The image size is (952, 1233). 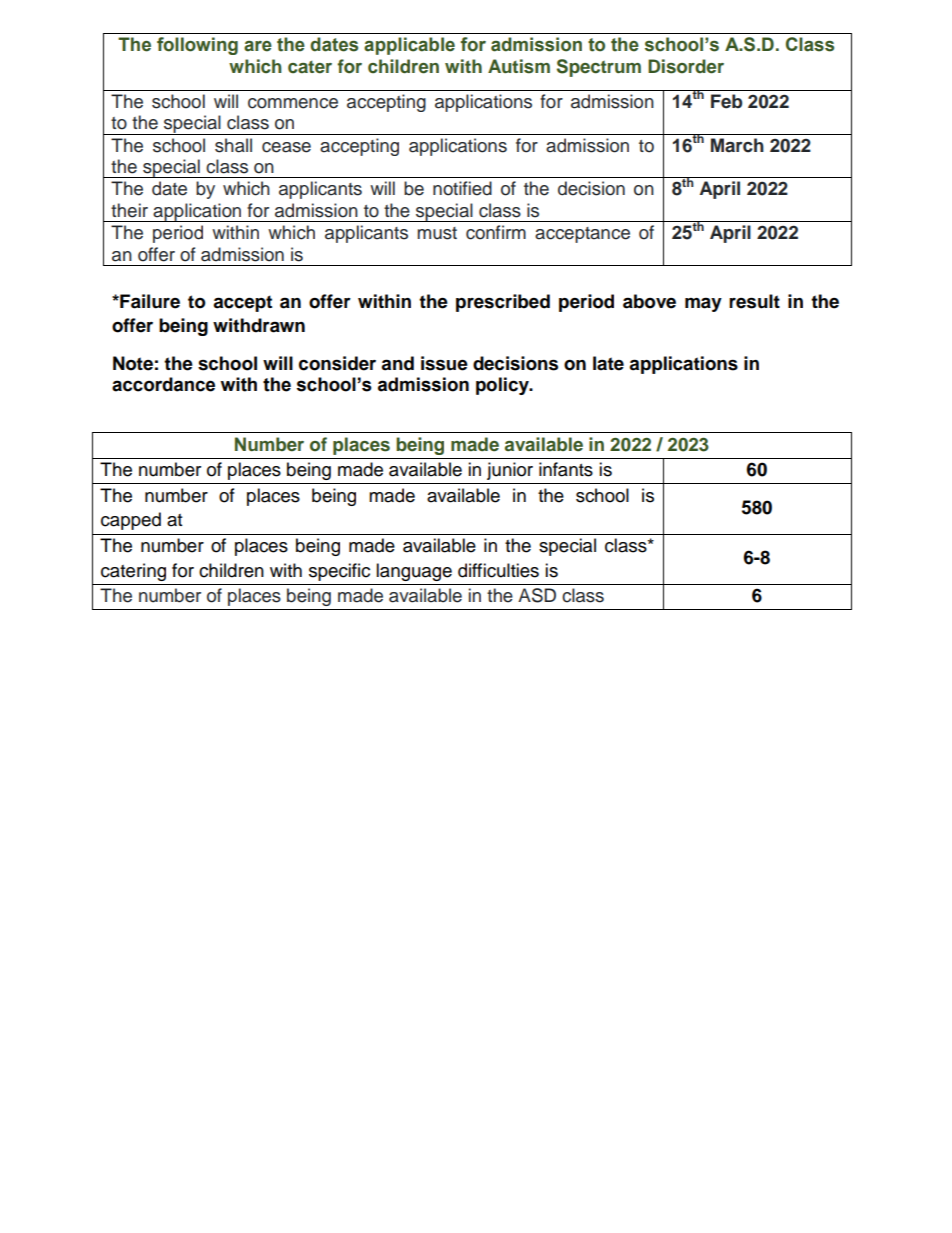 What do you see at coordinates (608, 363) in the screenshot?
I see `late` at bounding box center [608, 363].
